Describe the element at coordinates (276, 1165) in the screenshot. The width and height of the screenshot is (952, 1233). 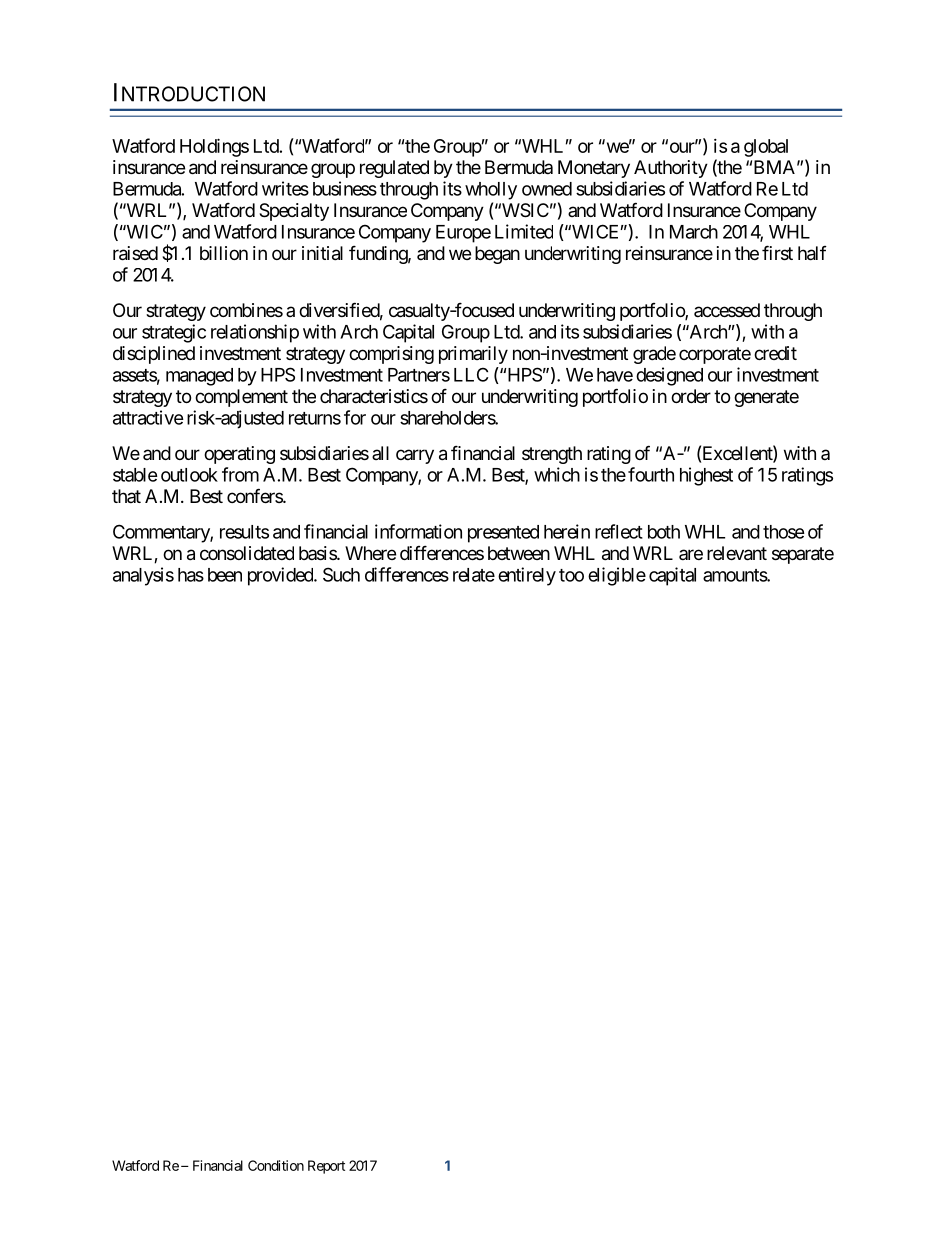
I see `Condition` at that location.
